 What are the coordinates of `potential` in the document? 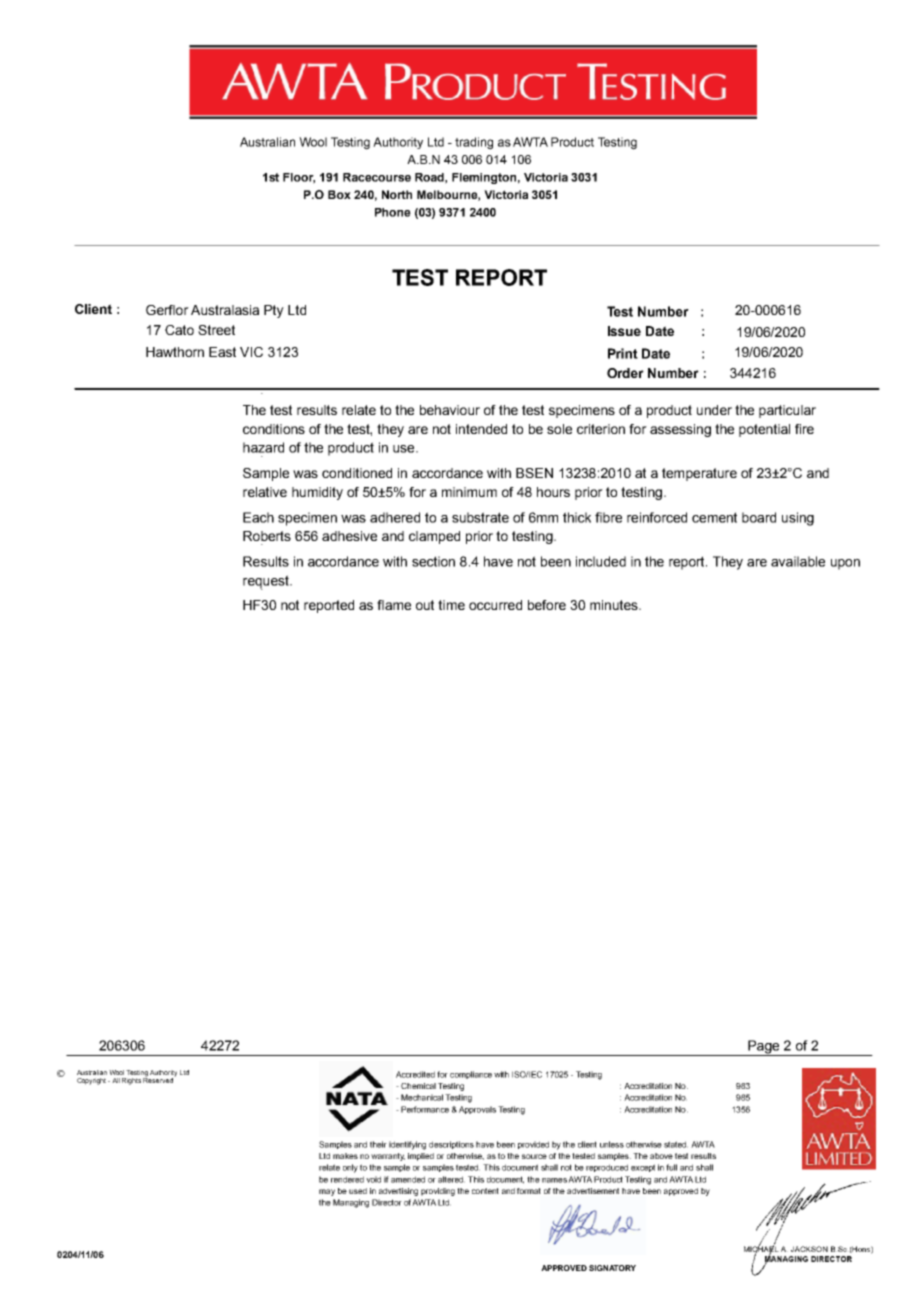 It's located at (764, 430).
